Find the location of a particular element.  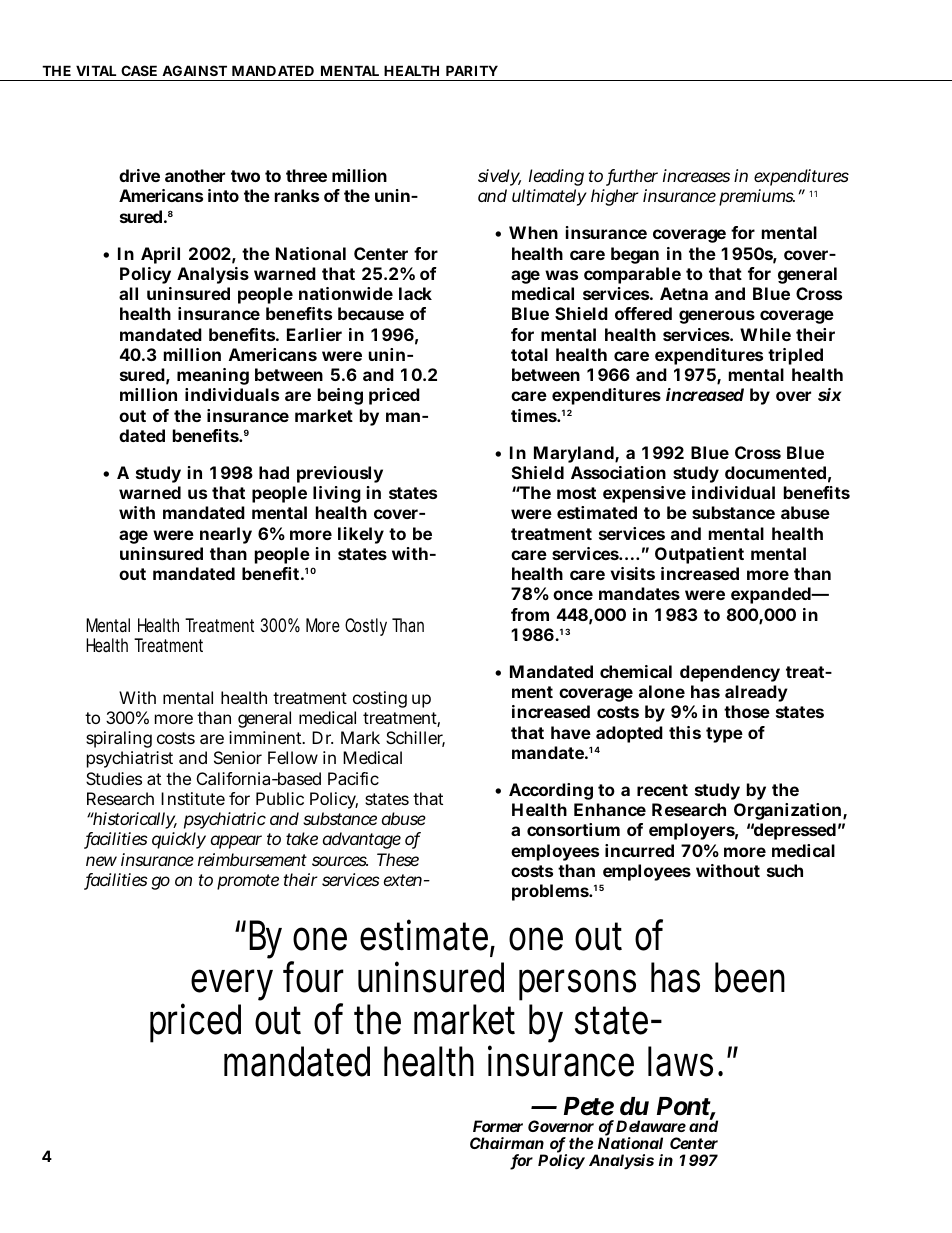

lack is located at coordinates (415, 293).
